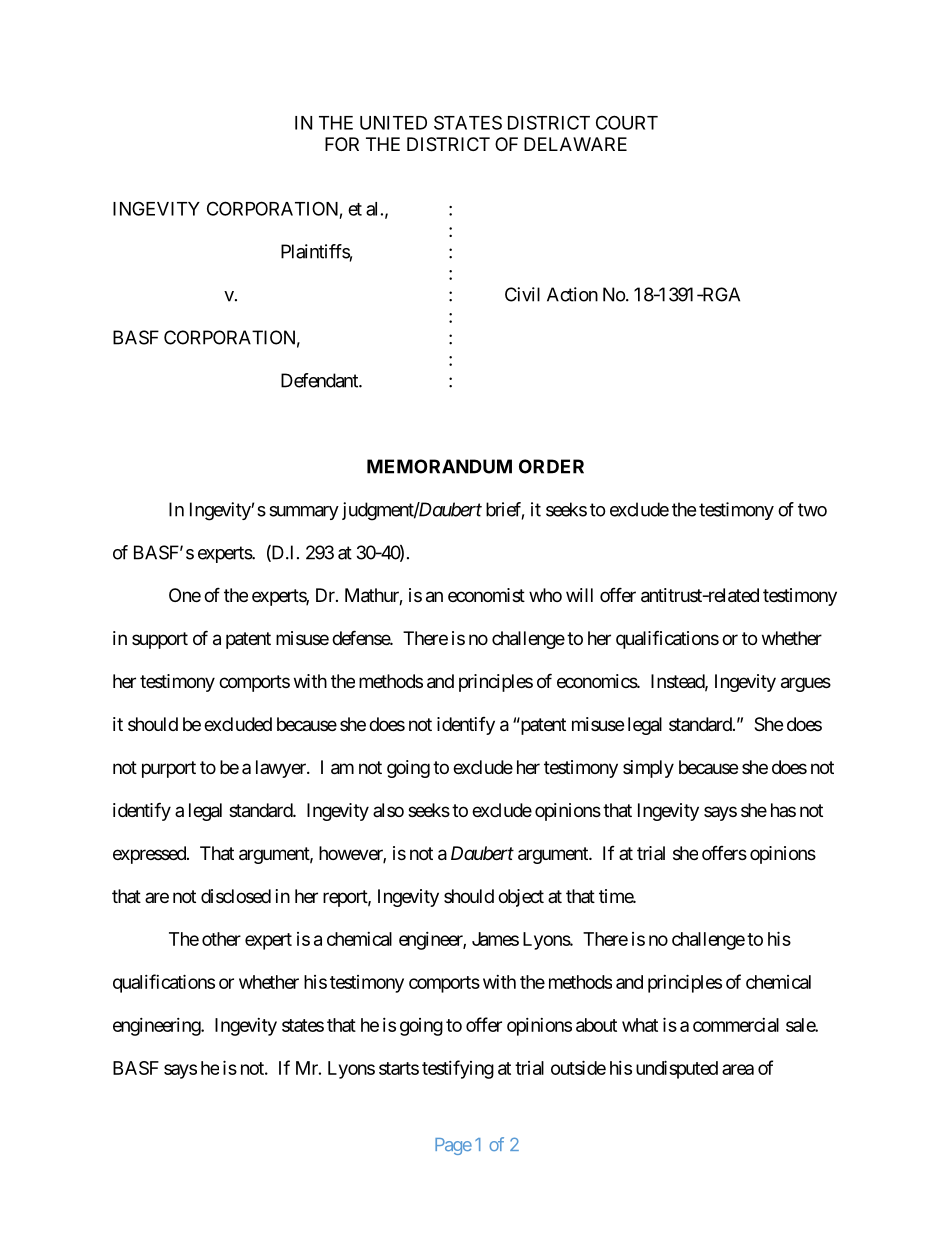 The width and height of the page is (952, 1233). Describe the element at coordinates (453, 1146) in the page. I see `Page` at that location.
